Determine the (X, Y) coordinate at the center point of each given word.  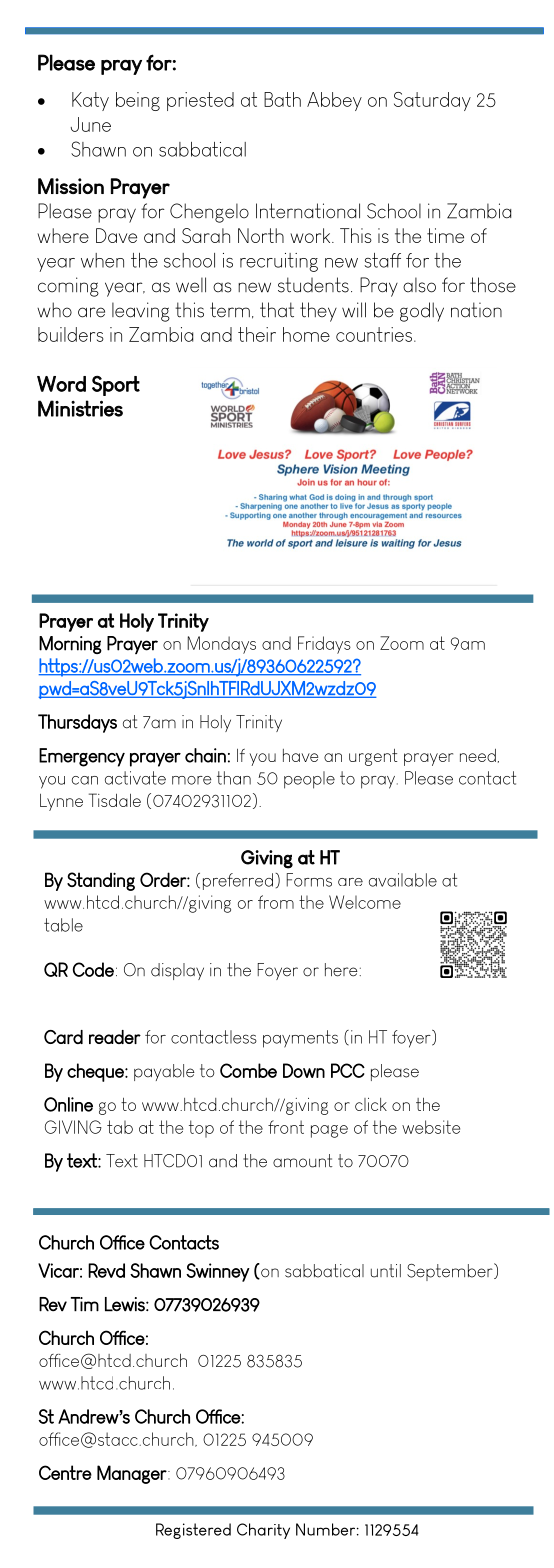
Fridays (324, 645)
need (478, 755)
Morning (70, 645)
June (91, 124)
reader (115, 1037)
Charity (263, 1531)
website (431, 1127)
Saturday (432, 101)
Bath (282, 99)
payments (300, 1039)
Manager (132, 1474)
